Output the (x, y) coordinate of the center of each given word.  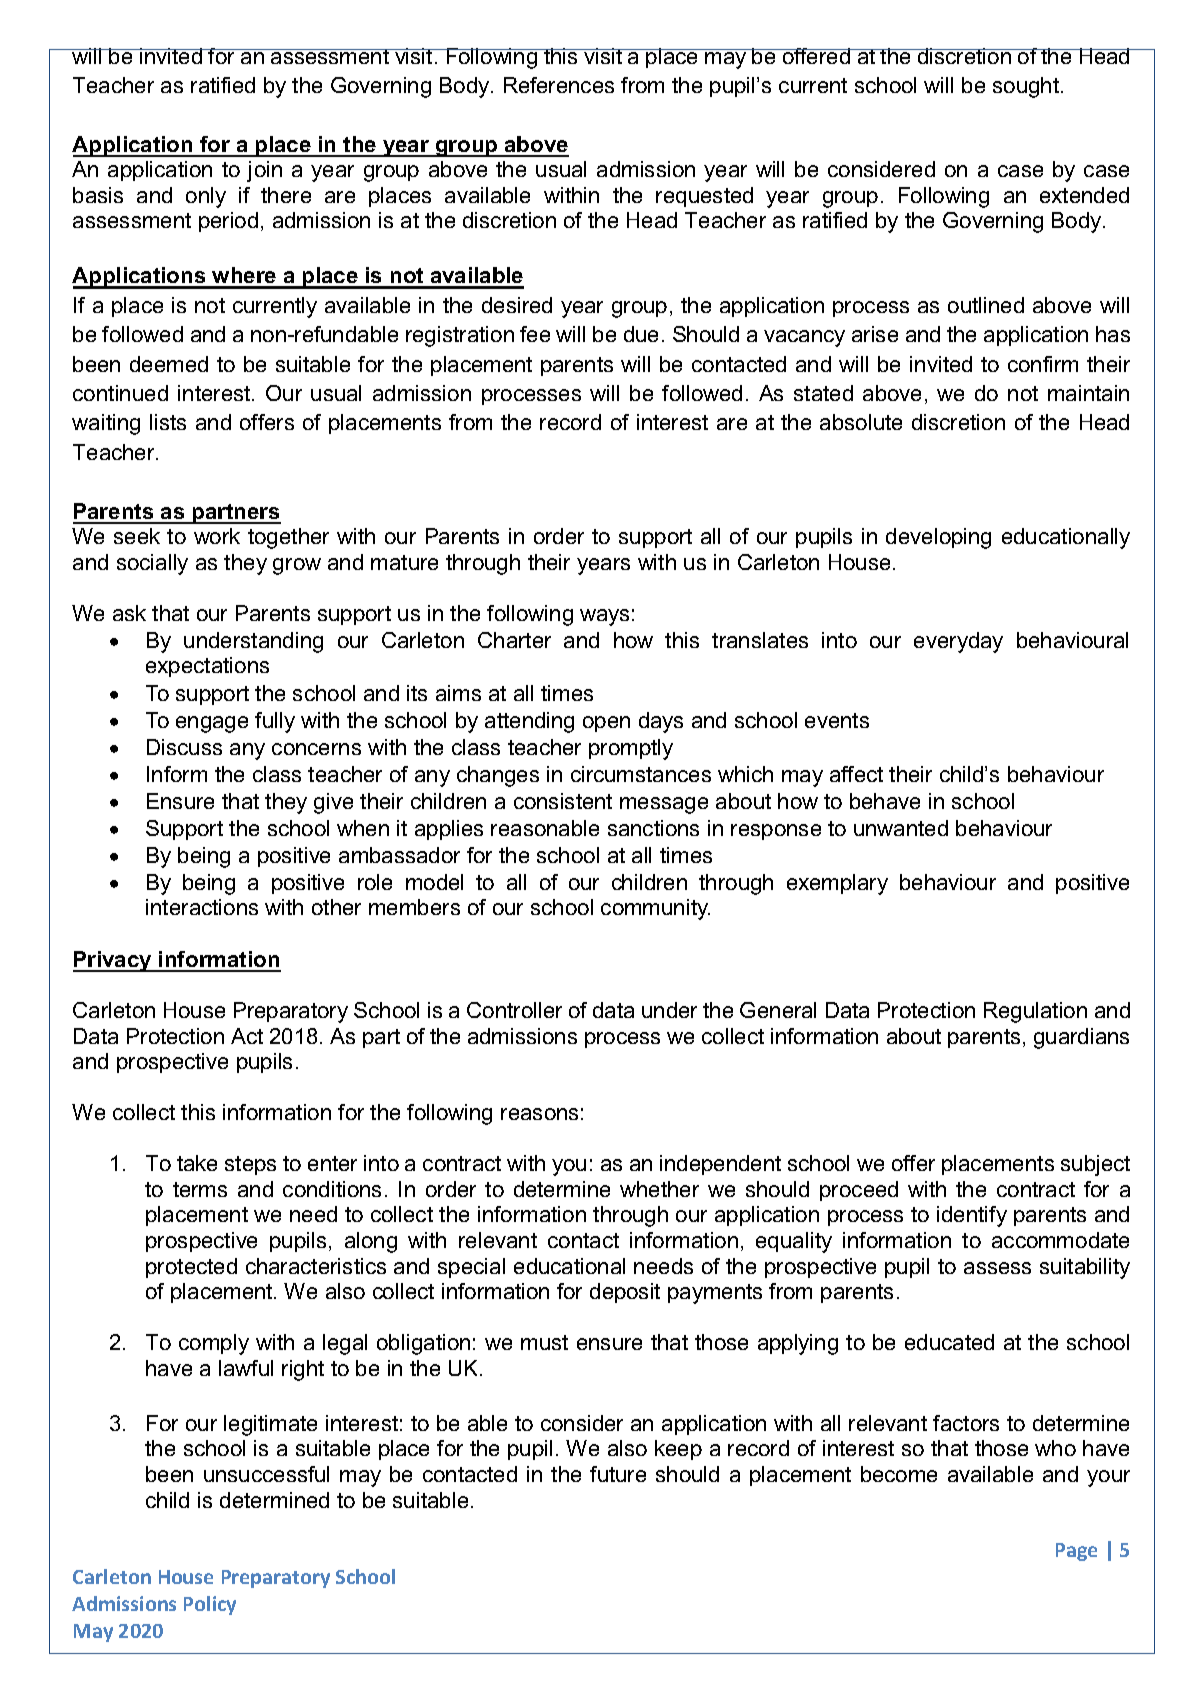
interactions (202, 907)
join (264, 171)
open (606, 724)
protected (191, 1268)
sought (1027, 87)
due (641, 334)
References (559, 85)
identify (972, 1216)
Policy (210, 1605)
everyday (958, 642)
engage (212, 724)
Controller (514, 1010)
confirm (1043, 364)
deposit (625, 1293)
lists (168, 422)
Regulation (1035, 1012)
